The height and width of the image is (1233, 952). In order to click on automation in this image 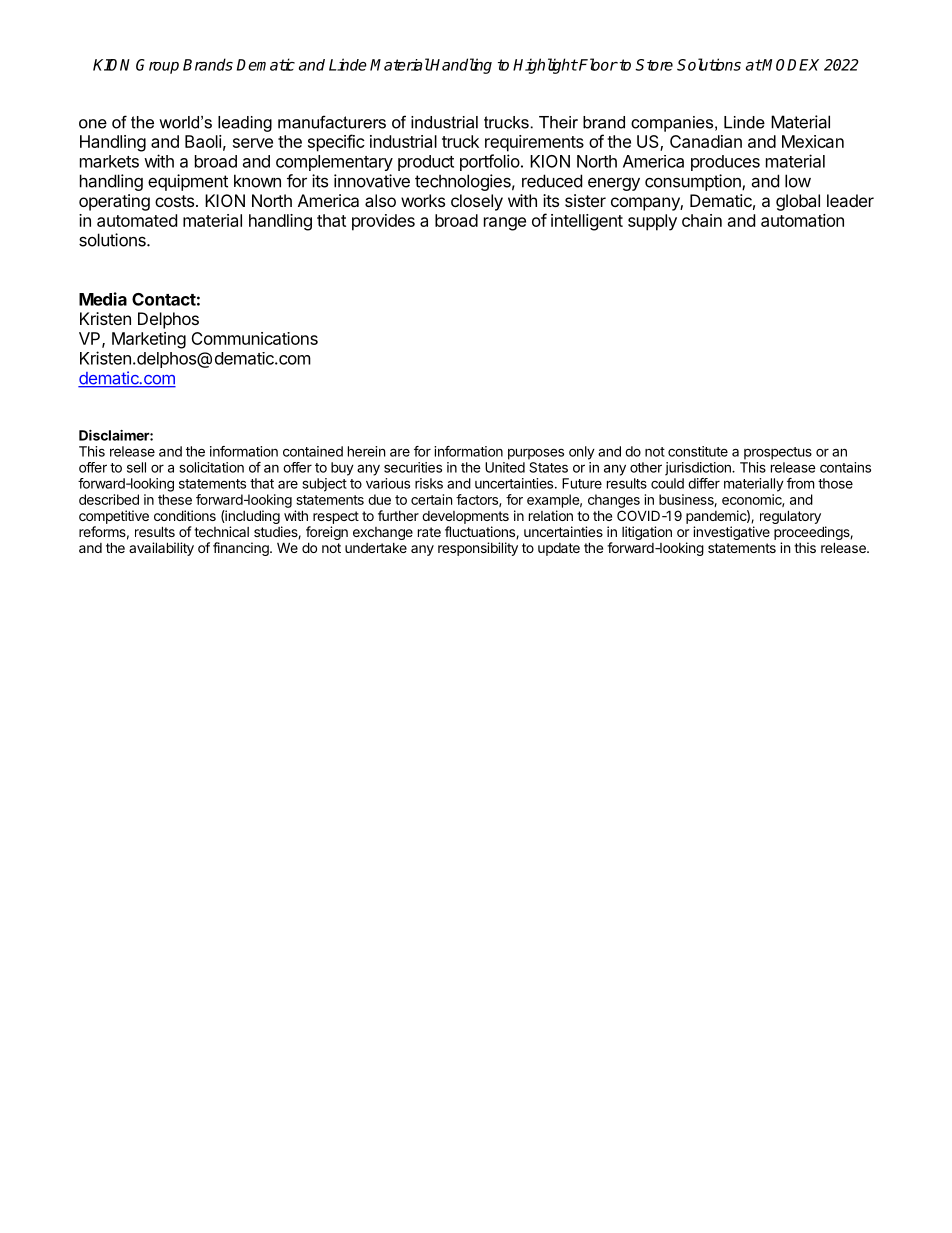, I will do `click(802, 220)`.
